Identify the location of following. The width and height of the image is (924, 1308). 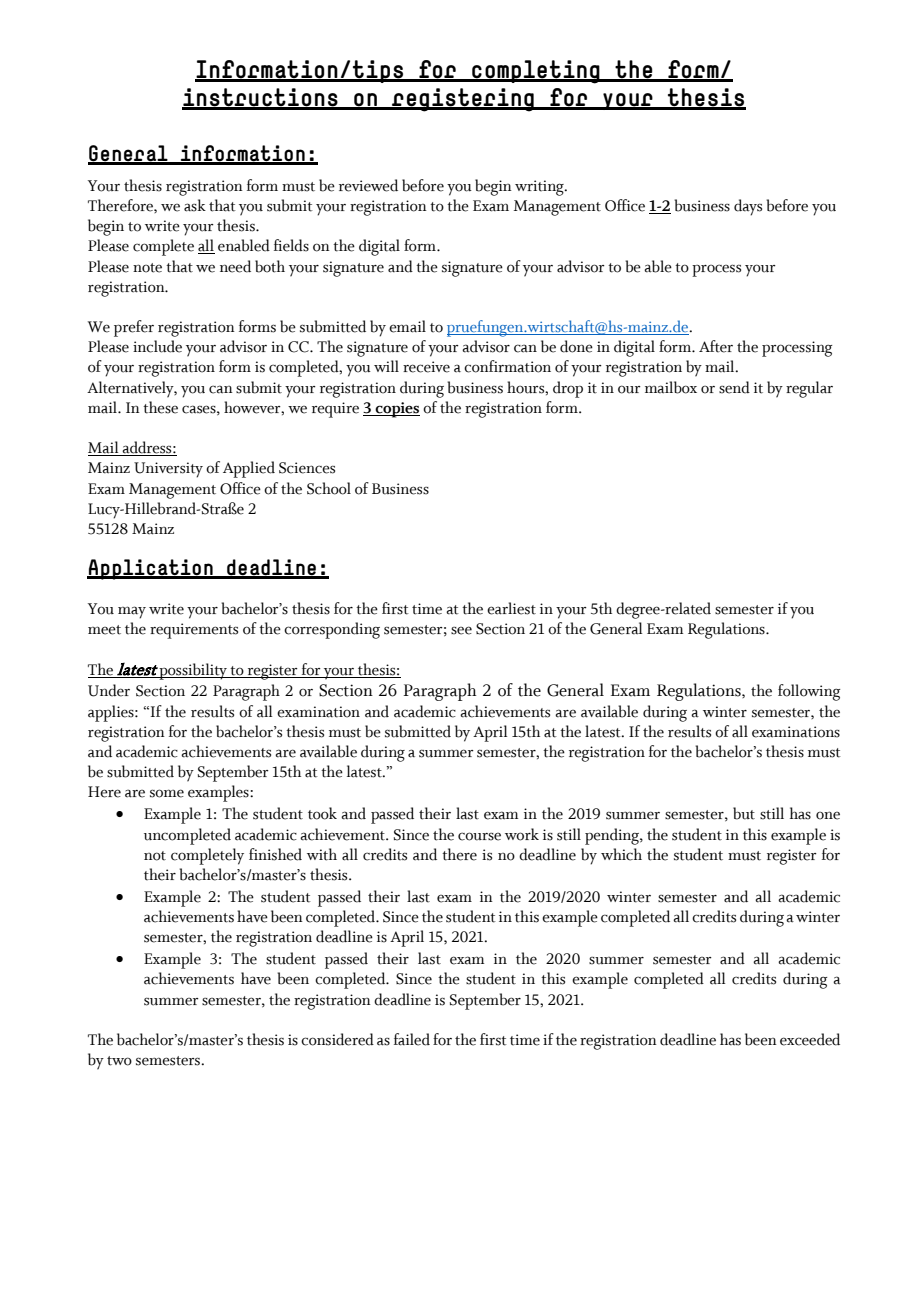
(809, 692).
